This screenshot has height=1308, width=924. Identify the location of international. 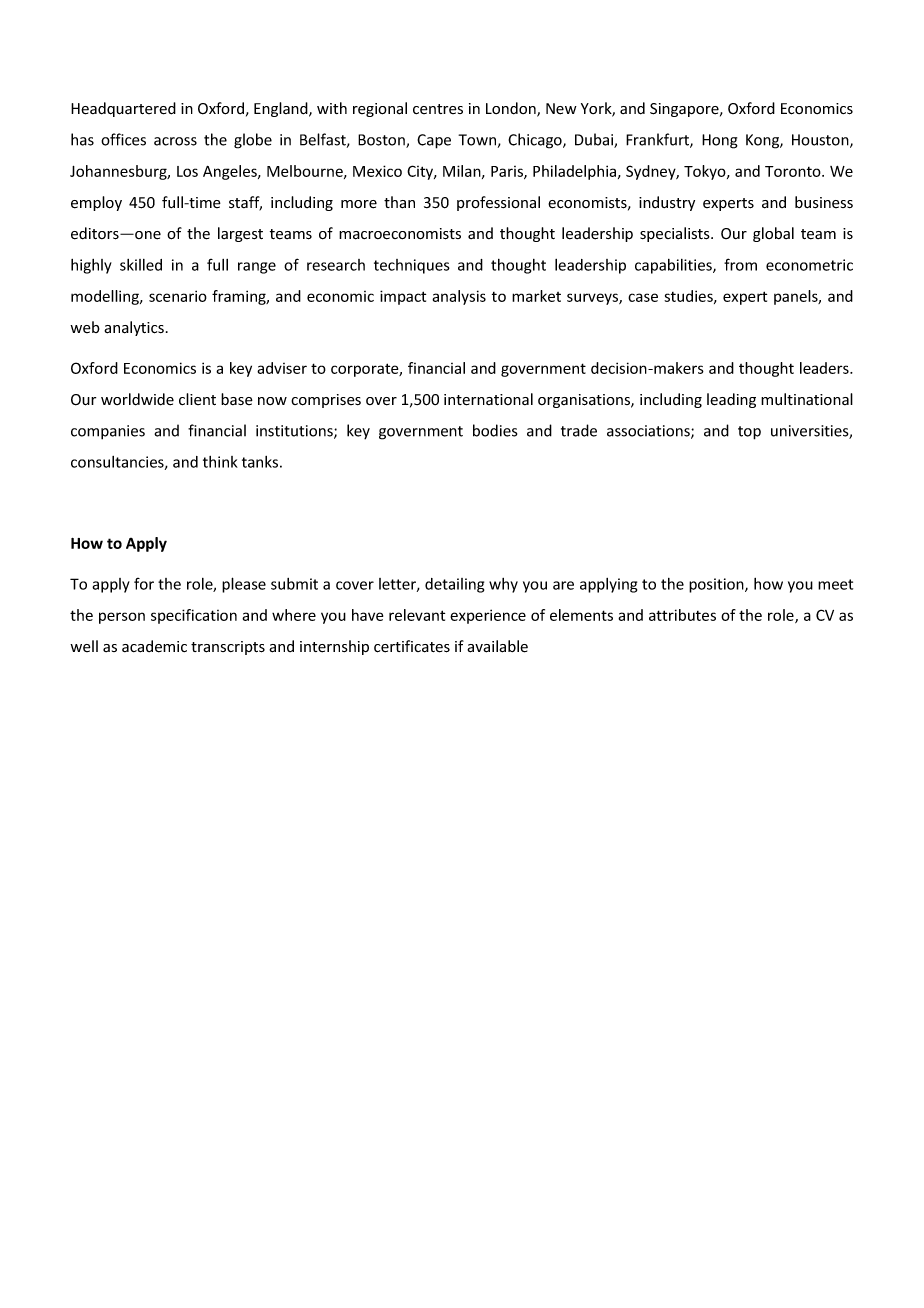
(488, 399).
